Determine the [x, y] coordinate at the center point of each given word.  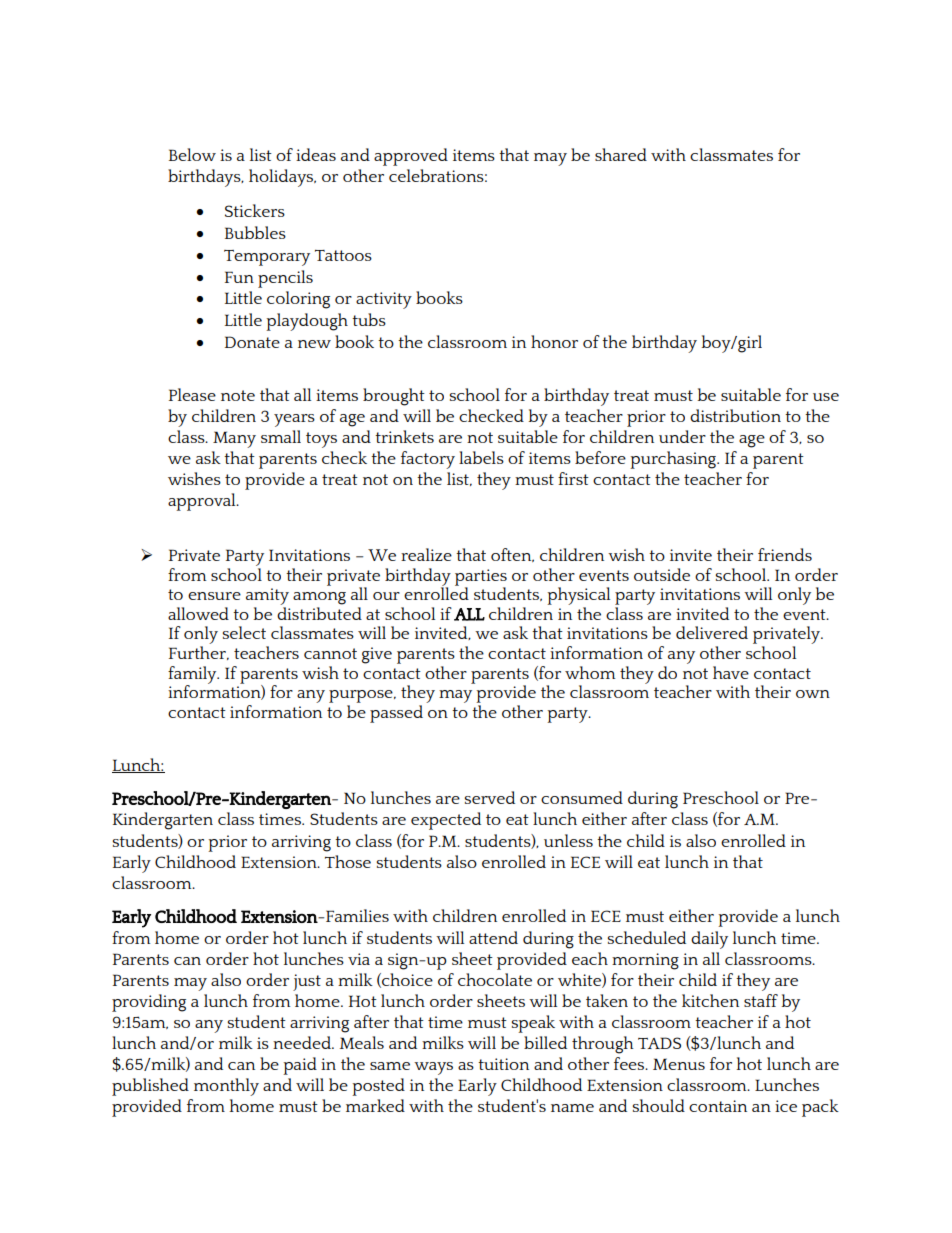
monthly [226, 1087]
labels [481, 457]
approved [411, 157]
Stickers [255, 210]
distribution [735, 415]
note [238, 395]
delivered [712, 632]
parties [481, 578]
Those [348, 861]
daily [709, 940]
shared [621, 154]
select [244, 632]
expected [446, 821]
